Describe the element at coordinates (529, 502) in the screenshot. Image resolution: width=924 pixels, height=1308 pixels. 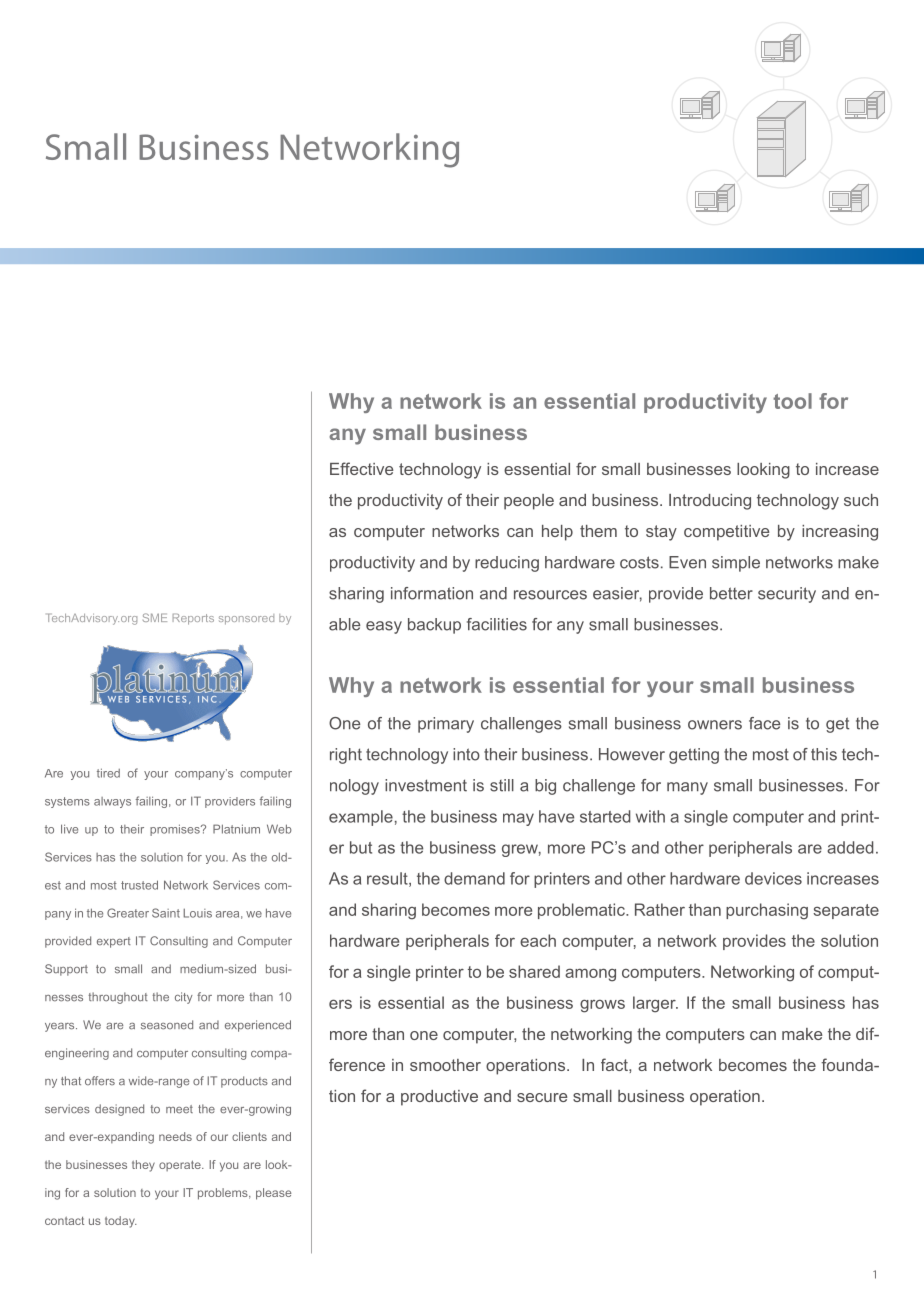
I see `people` at that location.
